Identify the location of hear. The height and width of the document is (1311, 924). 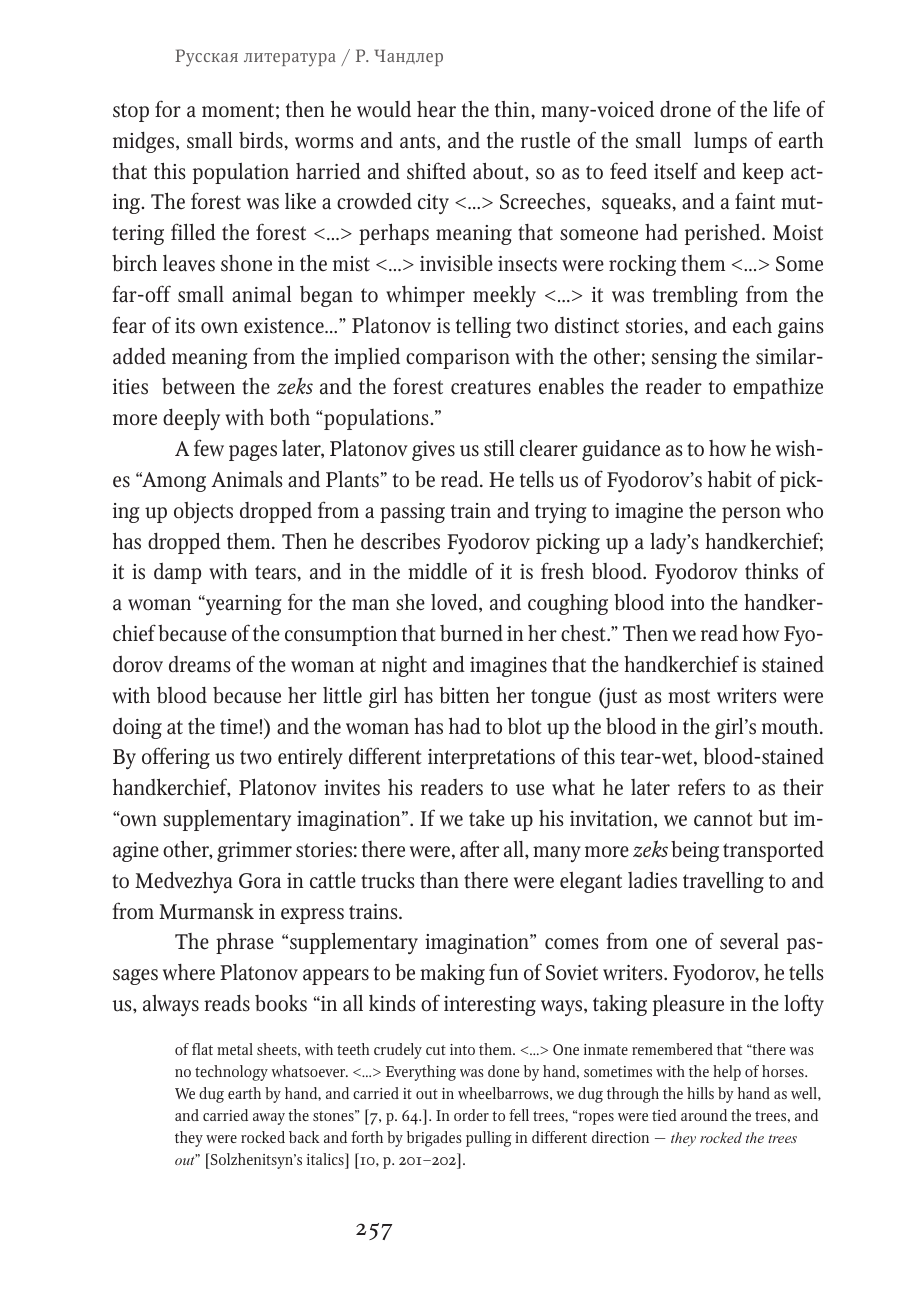
(436, 109).
